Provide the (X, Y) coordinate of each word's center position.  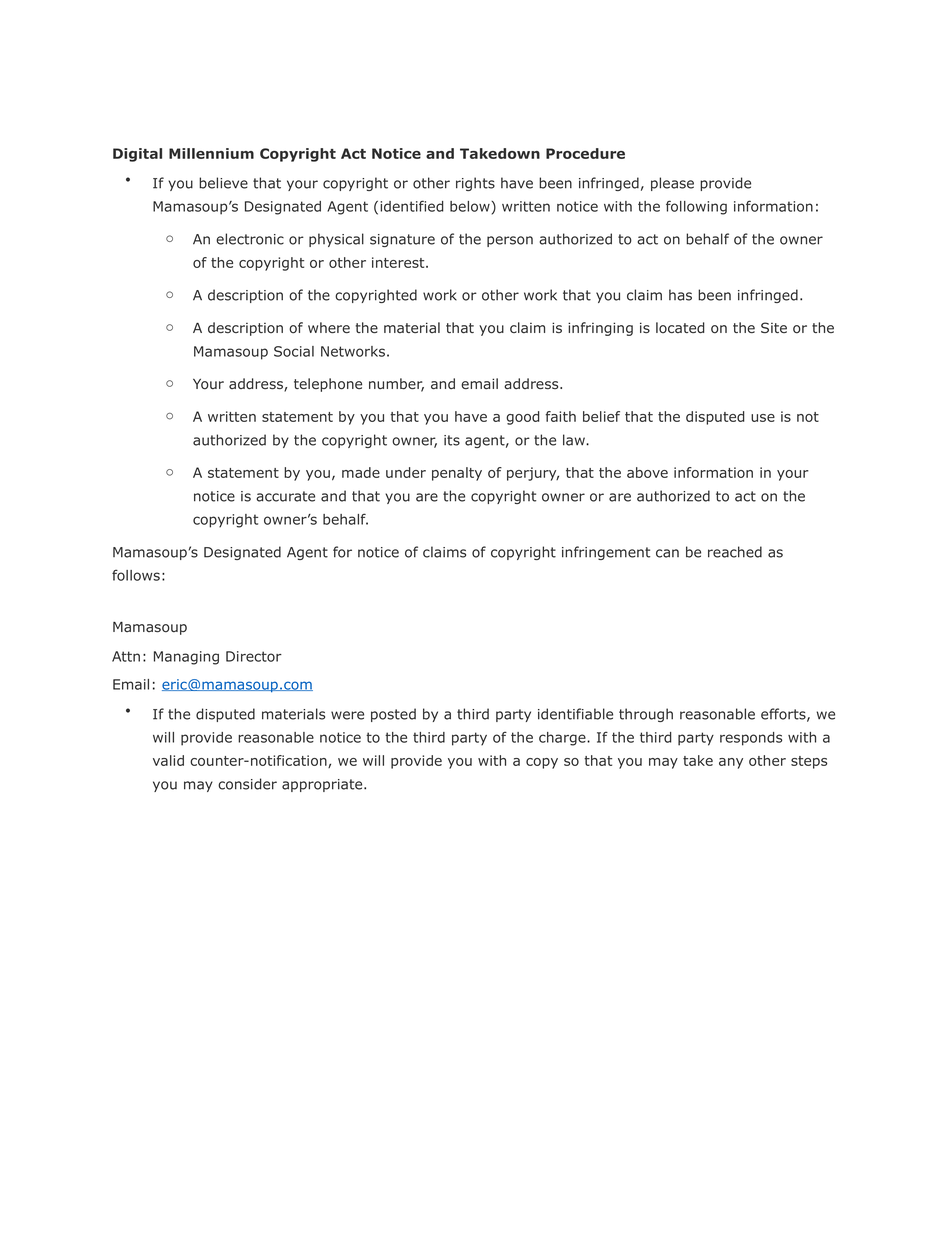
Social (294, 351)
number (396, 385)
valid (168, 760)
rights (475, 184)
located (680, 328)
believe (223, 183)
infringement (606, 553)
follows (136, 575)
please (672, 184)
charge (563, 739)
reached (735, 552)
